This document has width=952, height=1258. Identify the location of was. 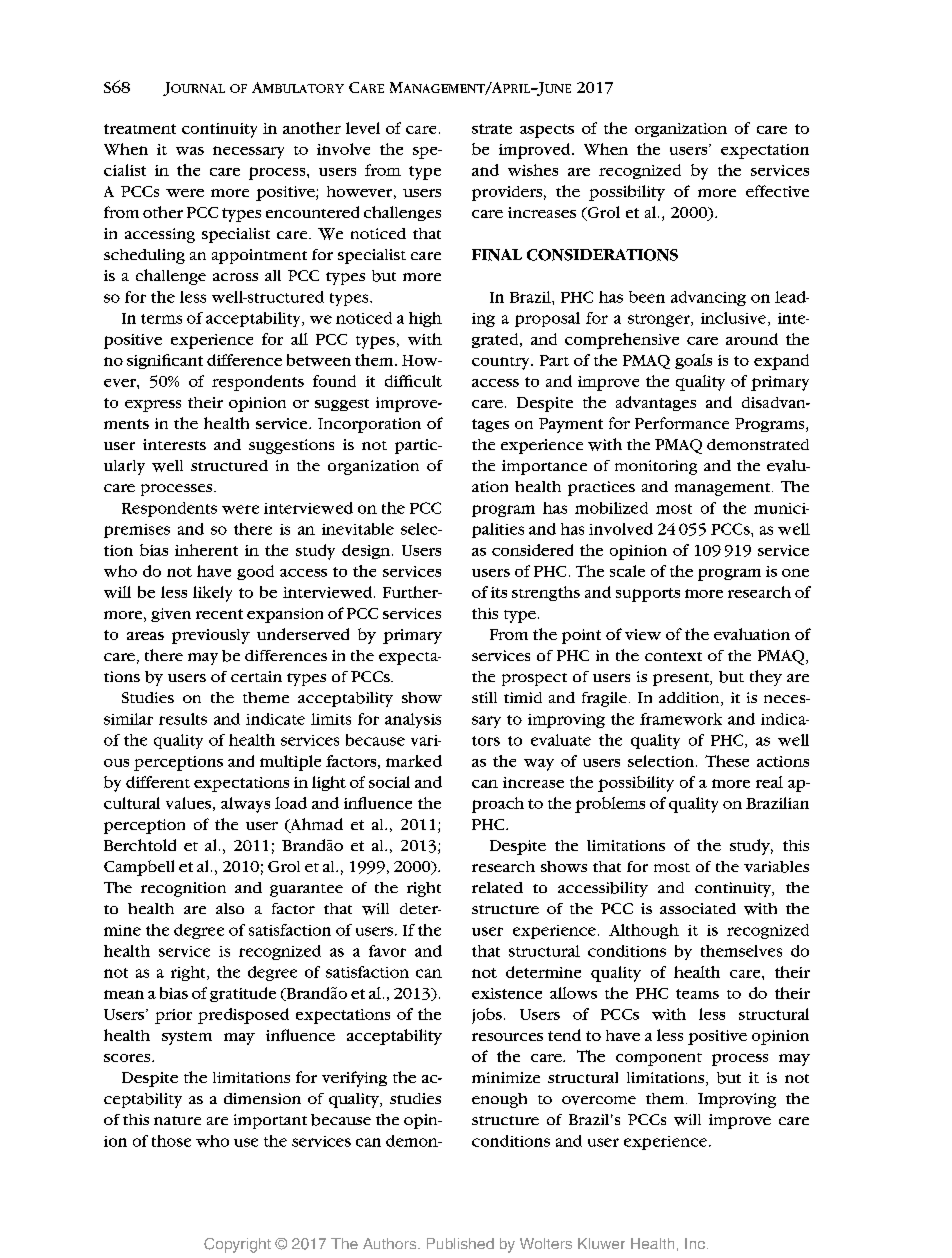
(190, 151).
